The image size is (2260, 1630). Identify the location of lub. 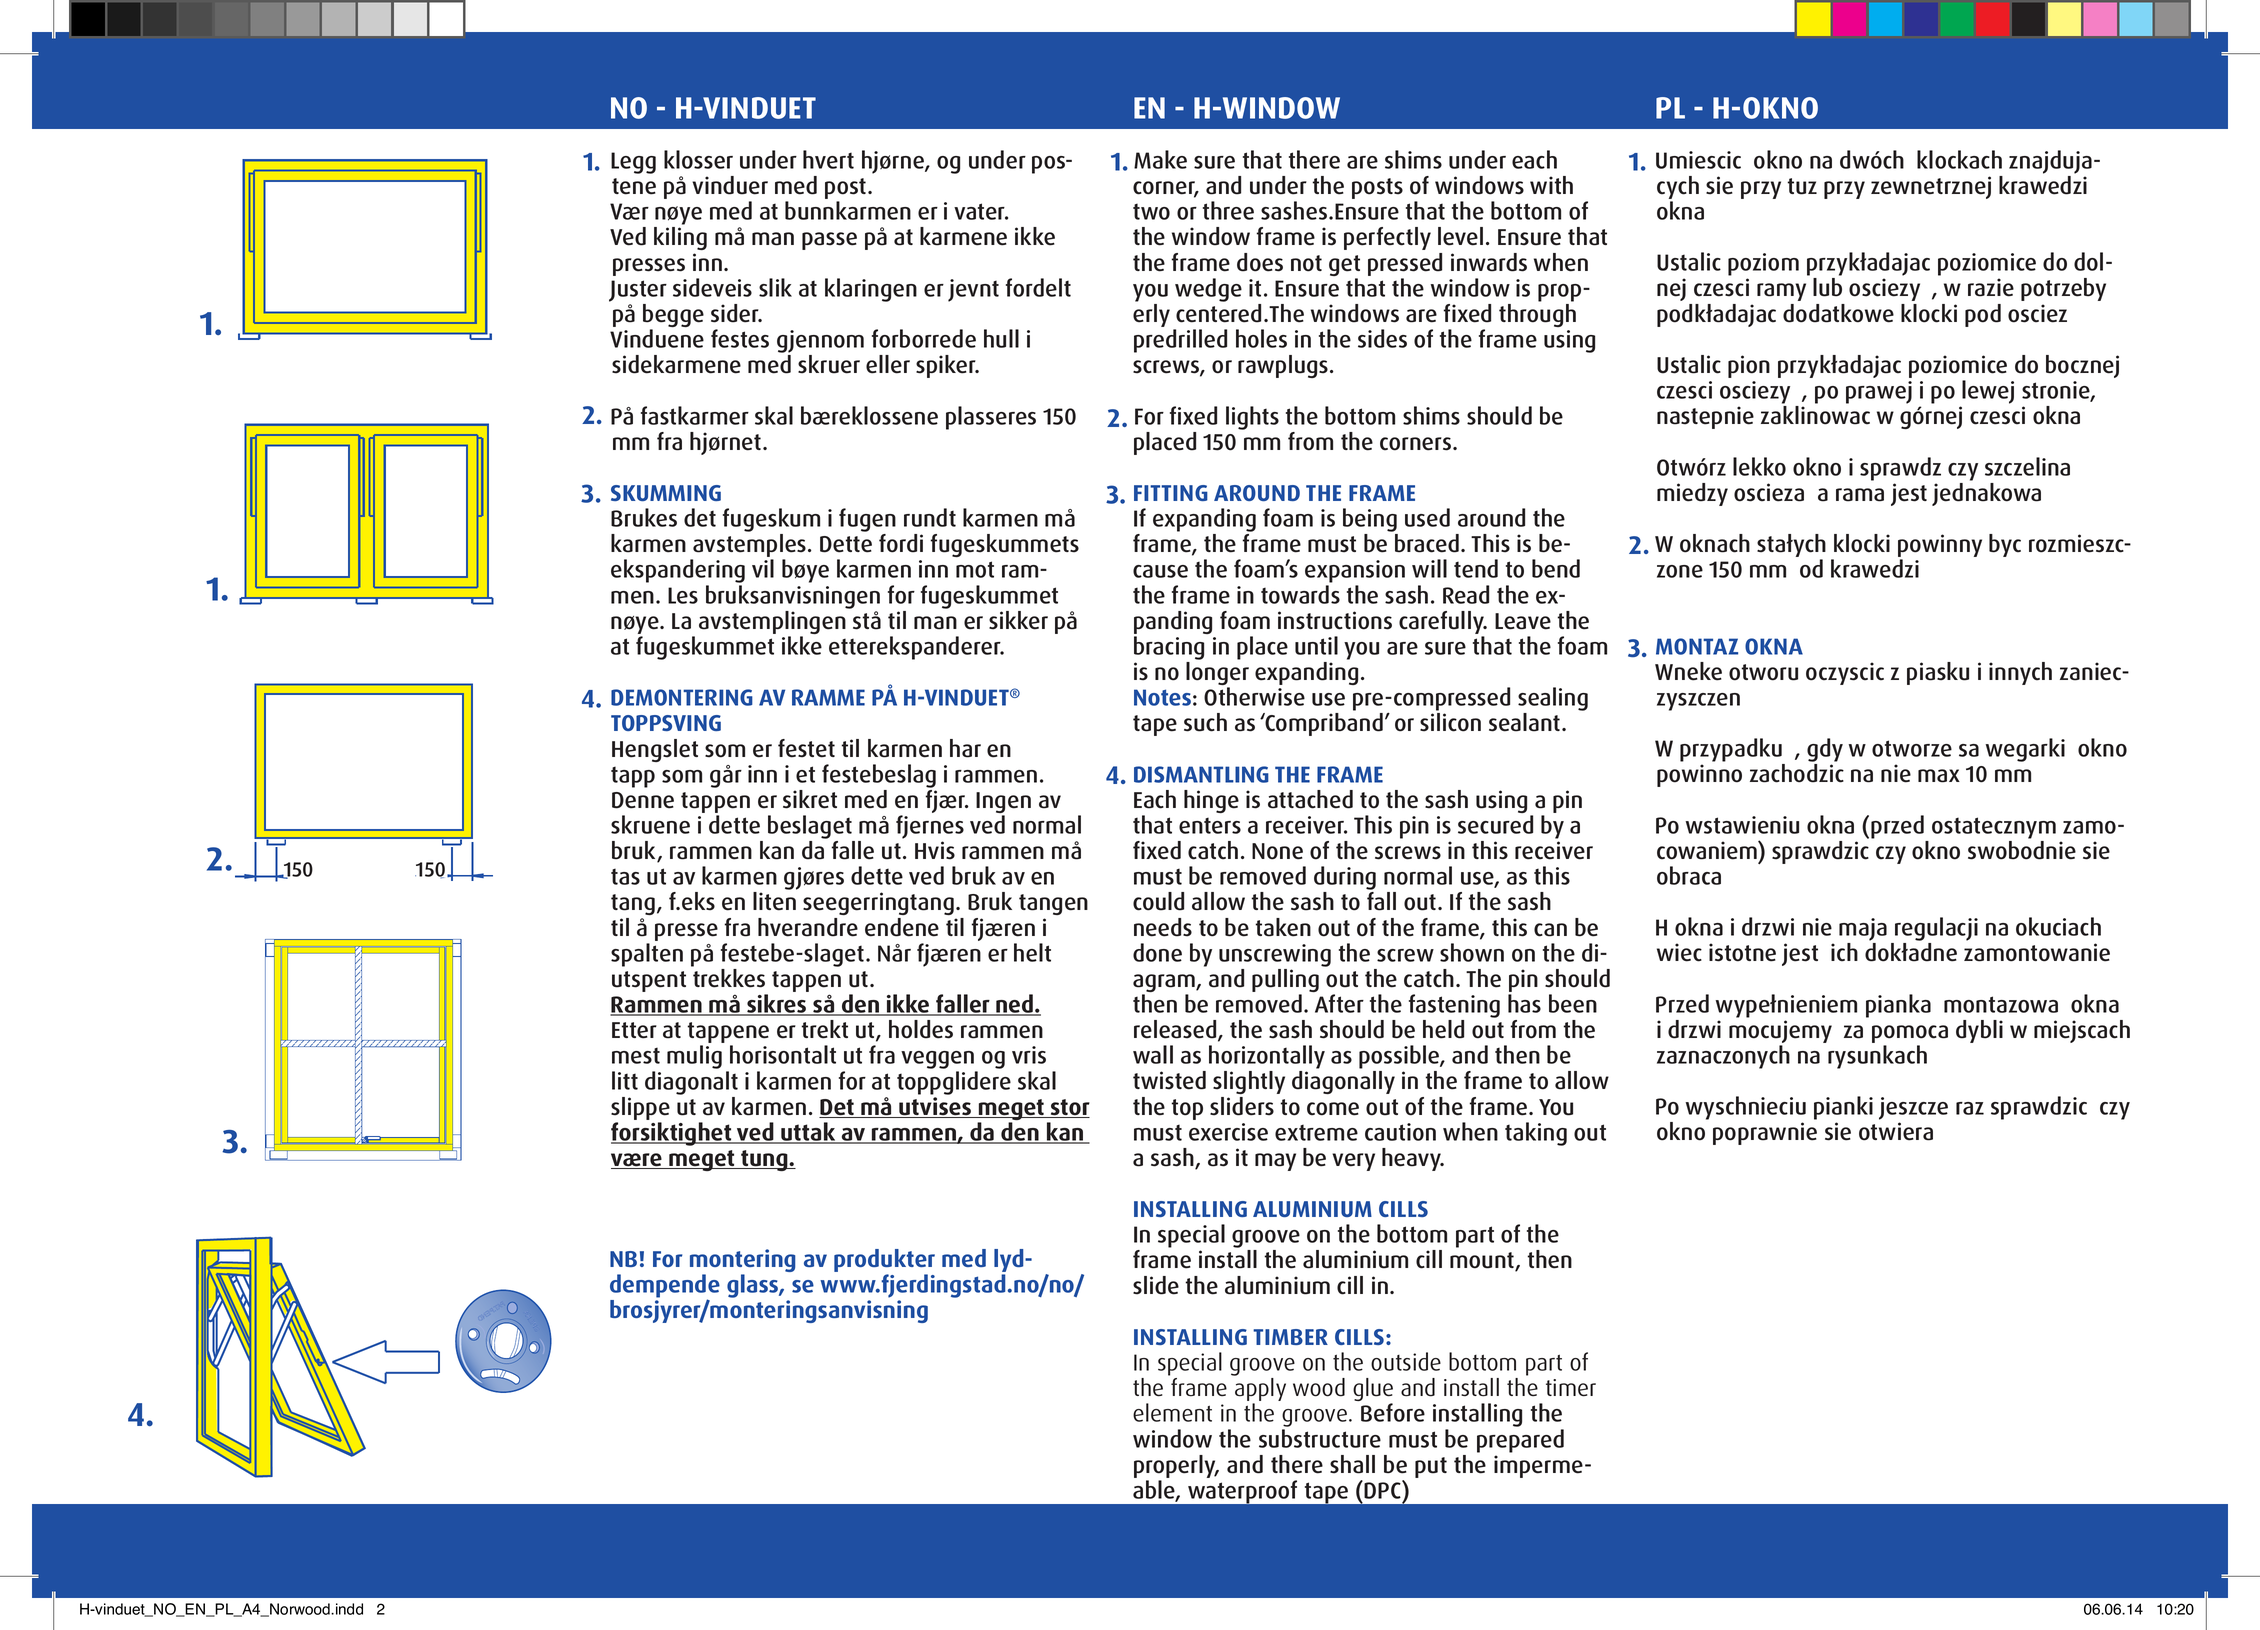
(1827, 287).
